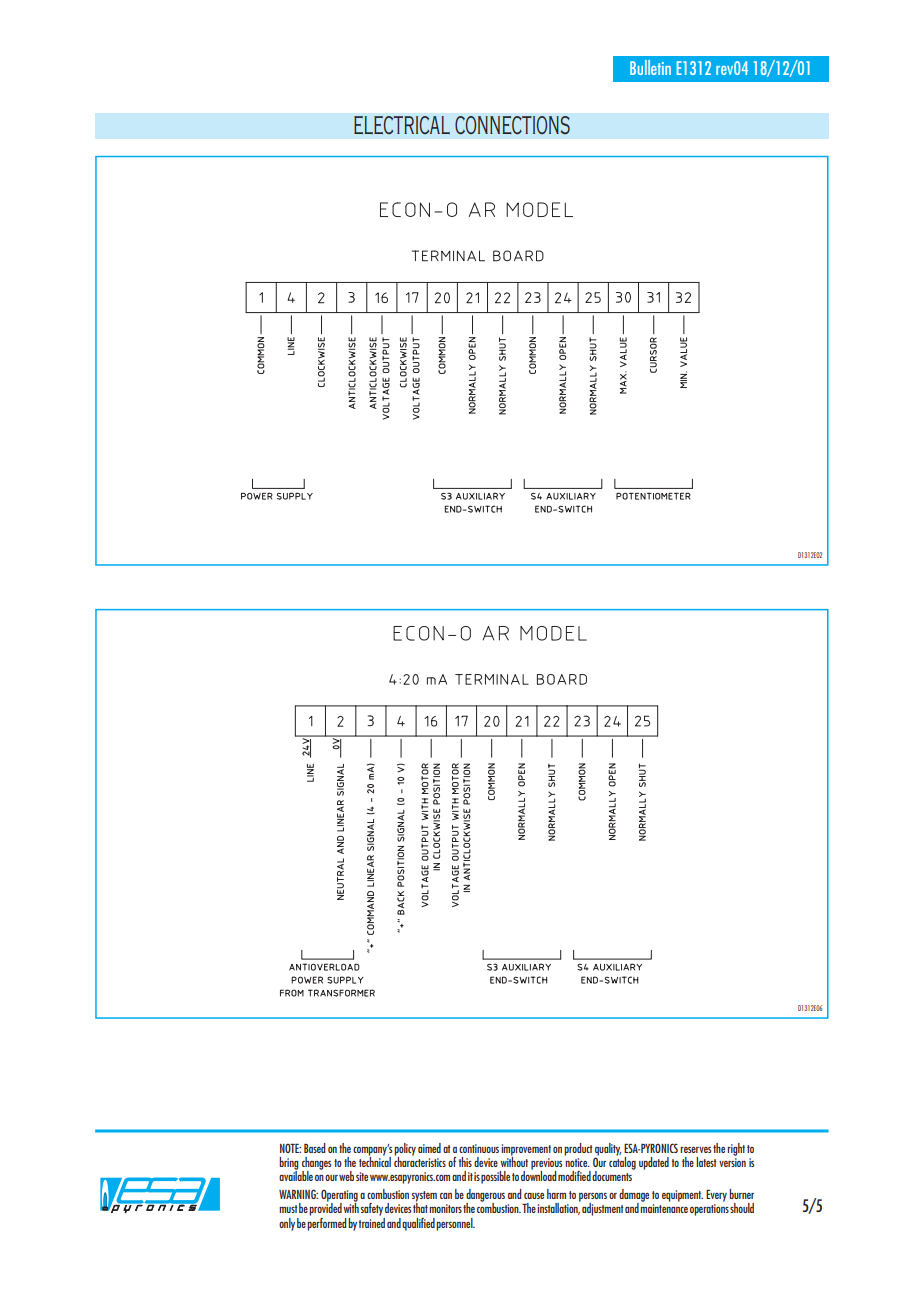  What do you see at coordinates (402, 125) in the screenshot?
I see `ELECTRICAL` at bounding box center [402, 125].
